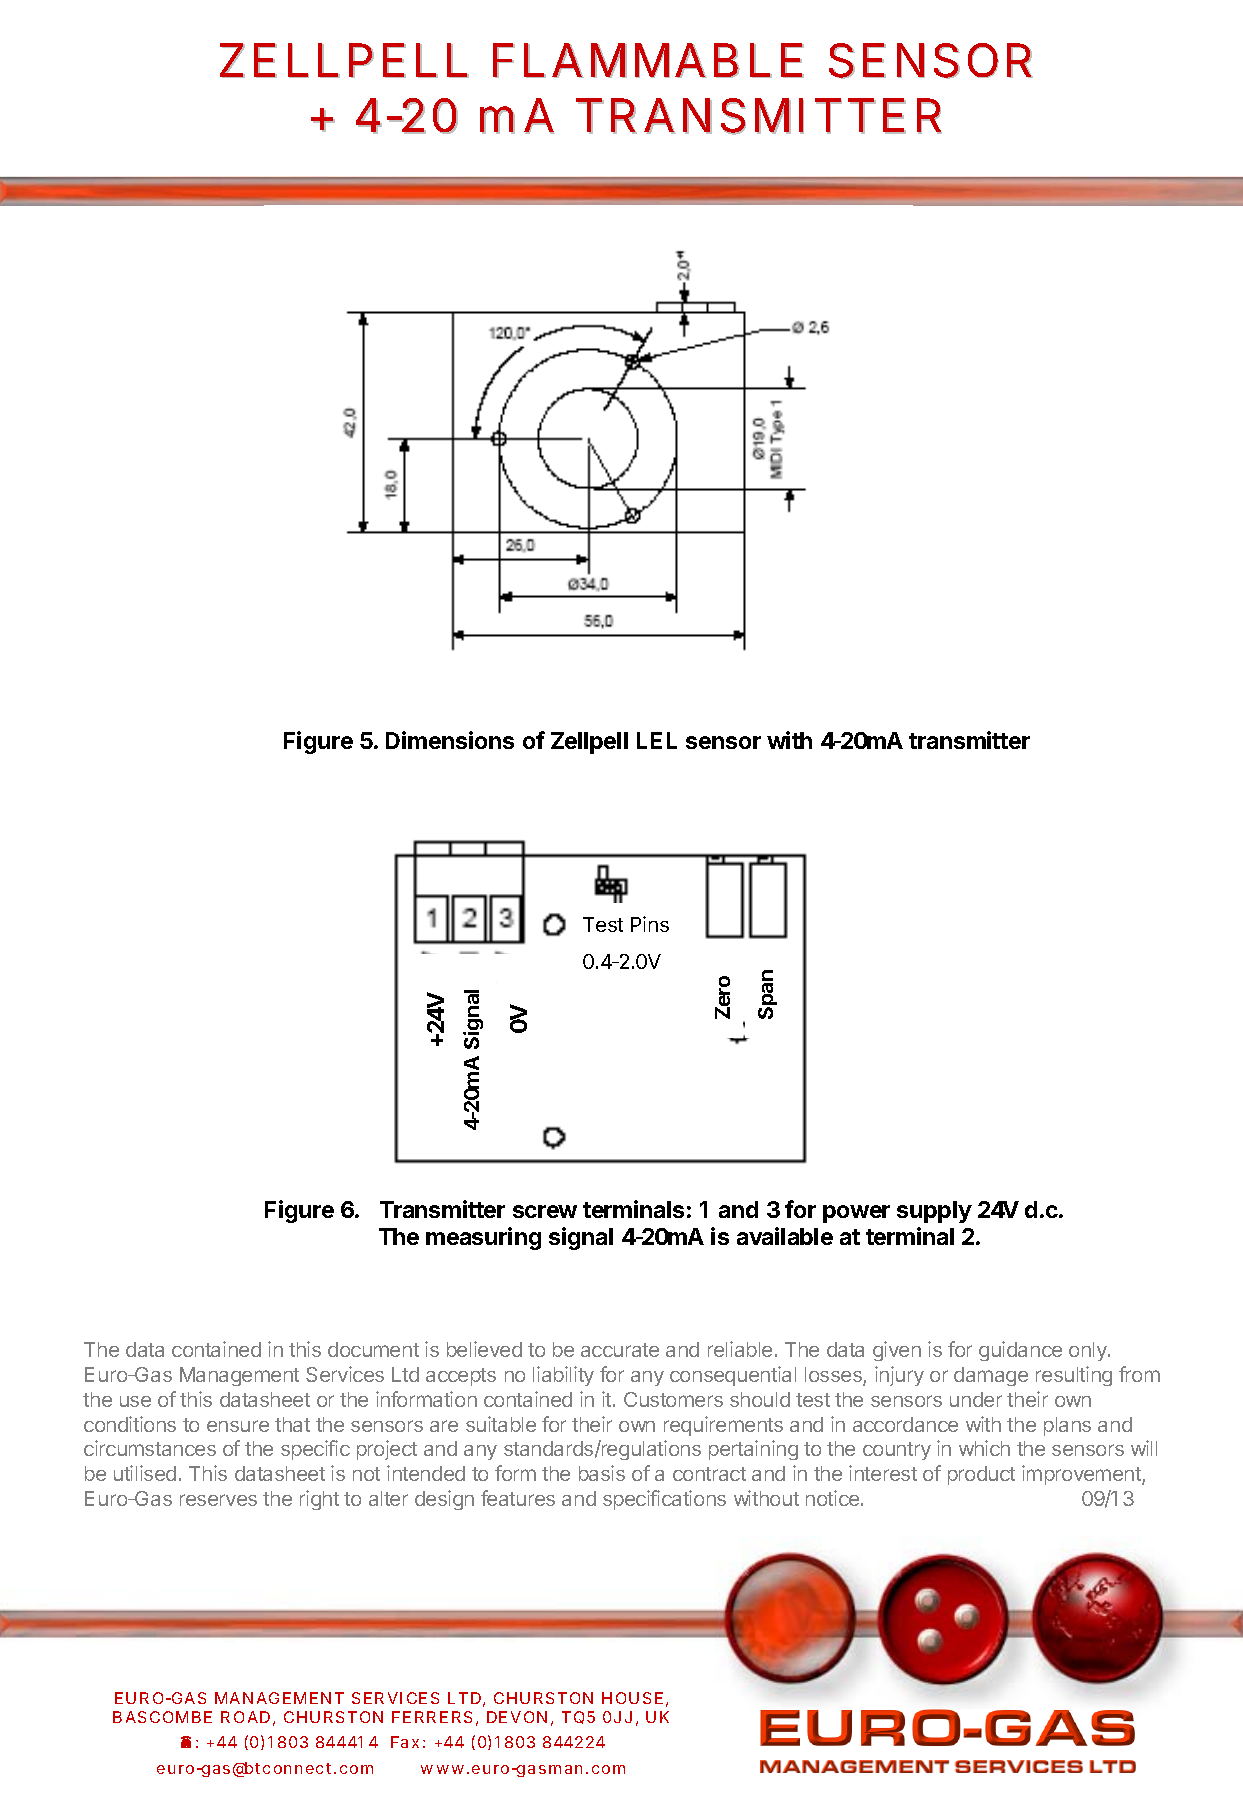 The height and width of the screenshot is (1798, 1243). What do you see at coordinates (245, 1717) in the screenshot?
I see `ROAD` at bounding box center [245, 1717].
